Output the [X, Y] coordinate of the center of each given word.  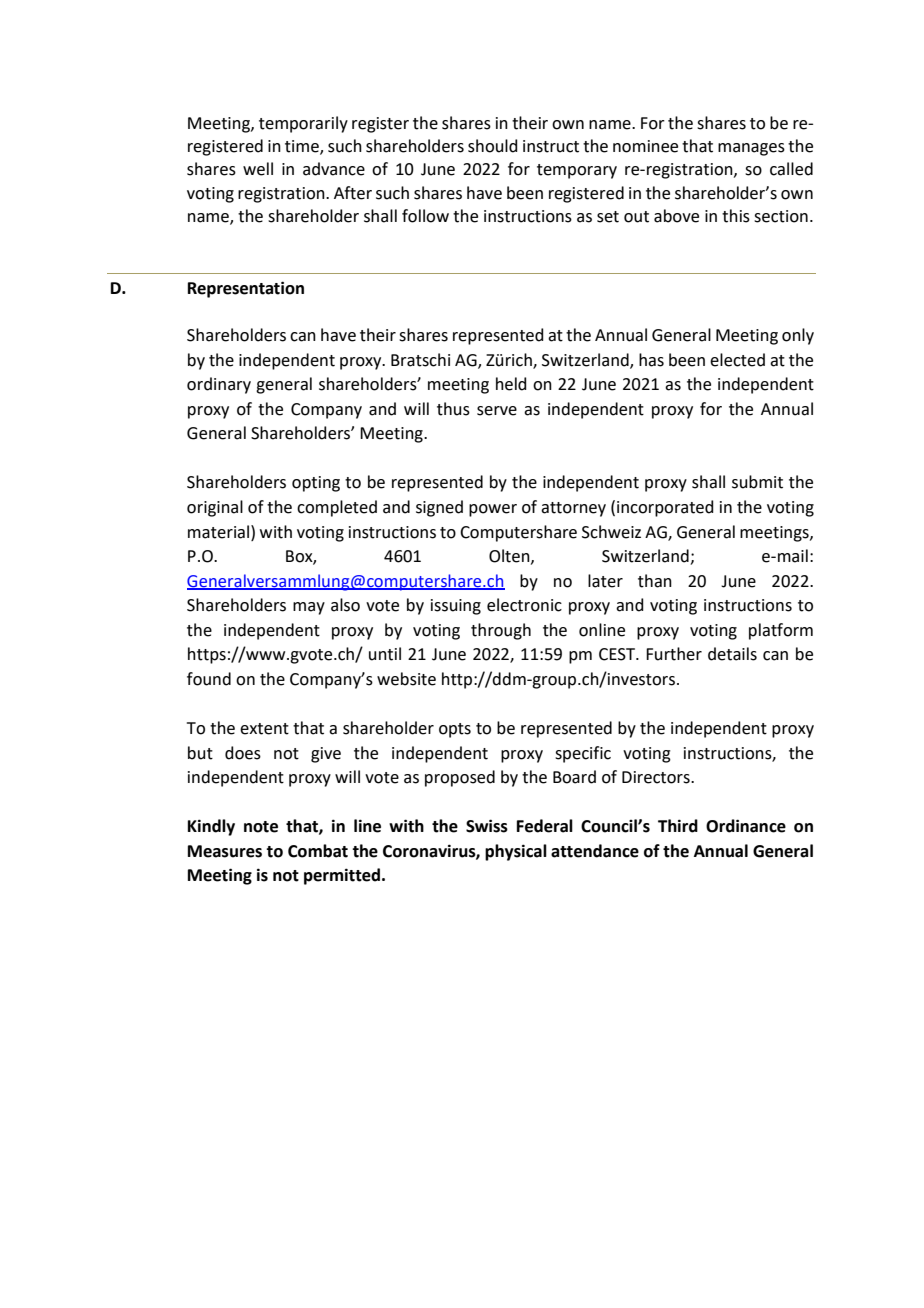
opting [316, 484]
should [493, 146]
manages [751, 149]
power [493, 510]
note [261, 827]
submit [757, 482]
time [303, 147]
